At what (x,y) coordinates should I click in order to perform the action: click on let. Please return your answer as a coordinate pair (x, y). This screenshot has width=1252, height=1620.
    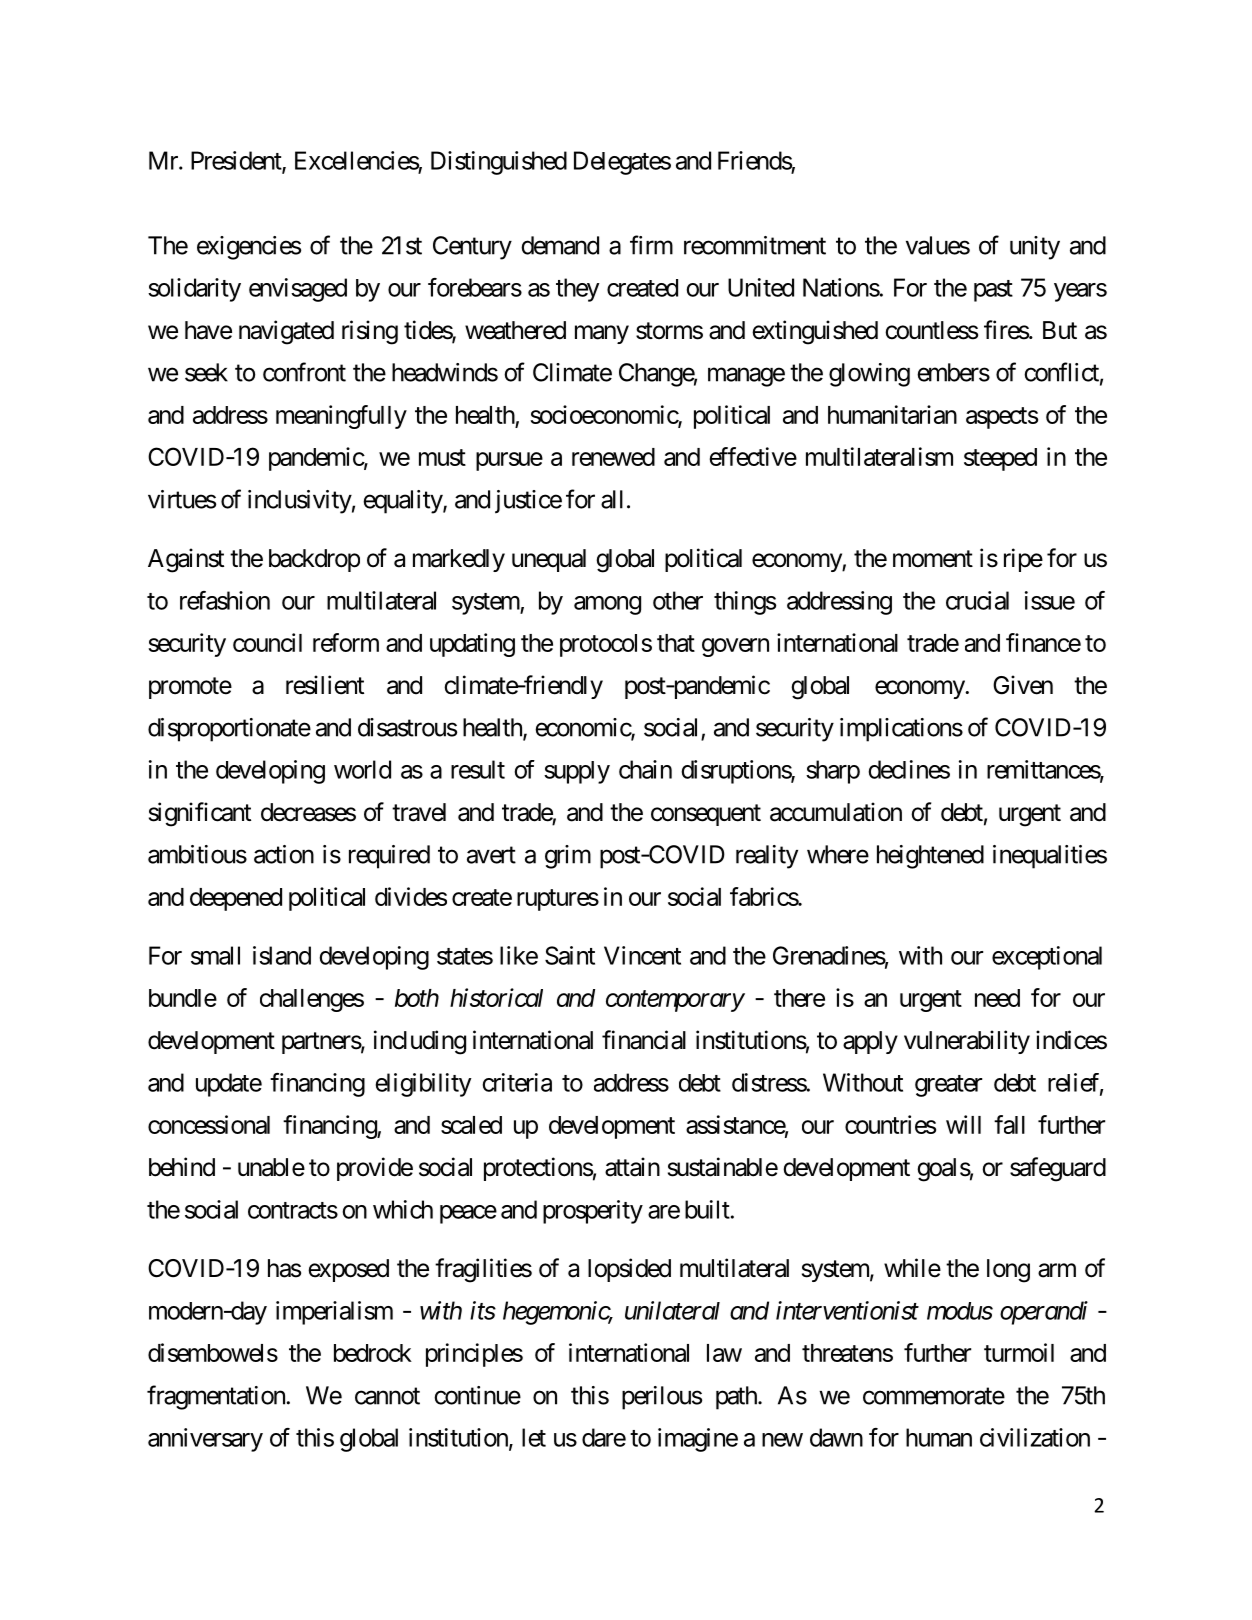
    Looking at the image, I should click on (534, 1437).
